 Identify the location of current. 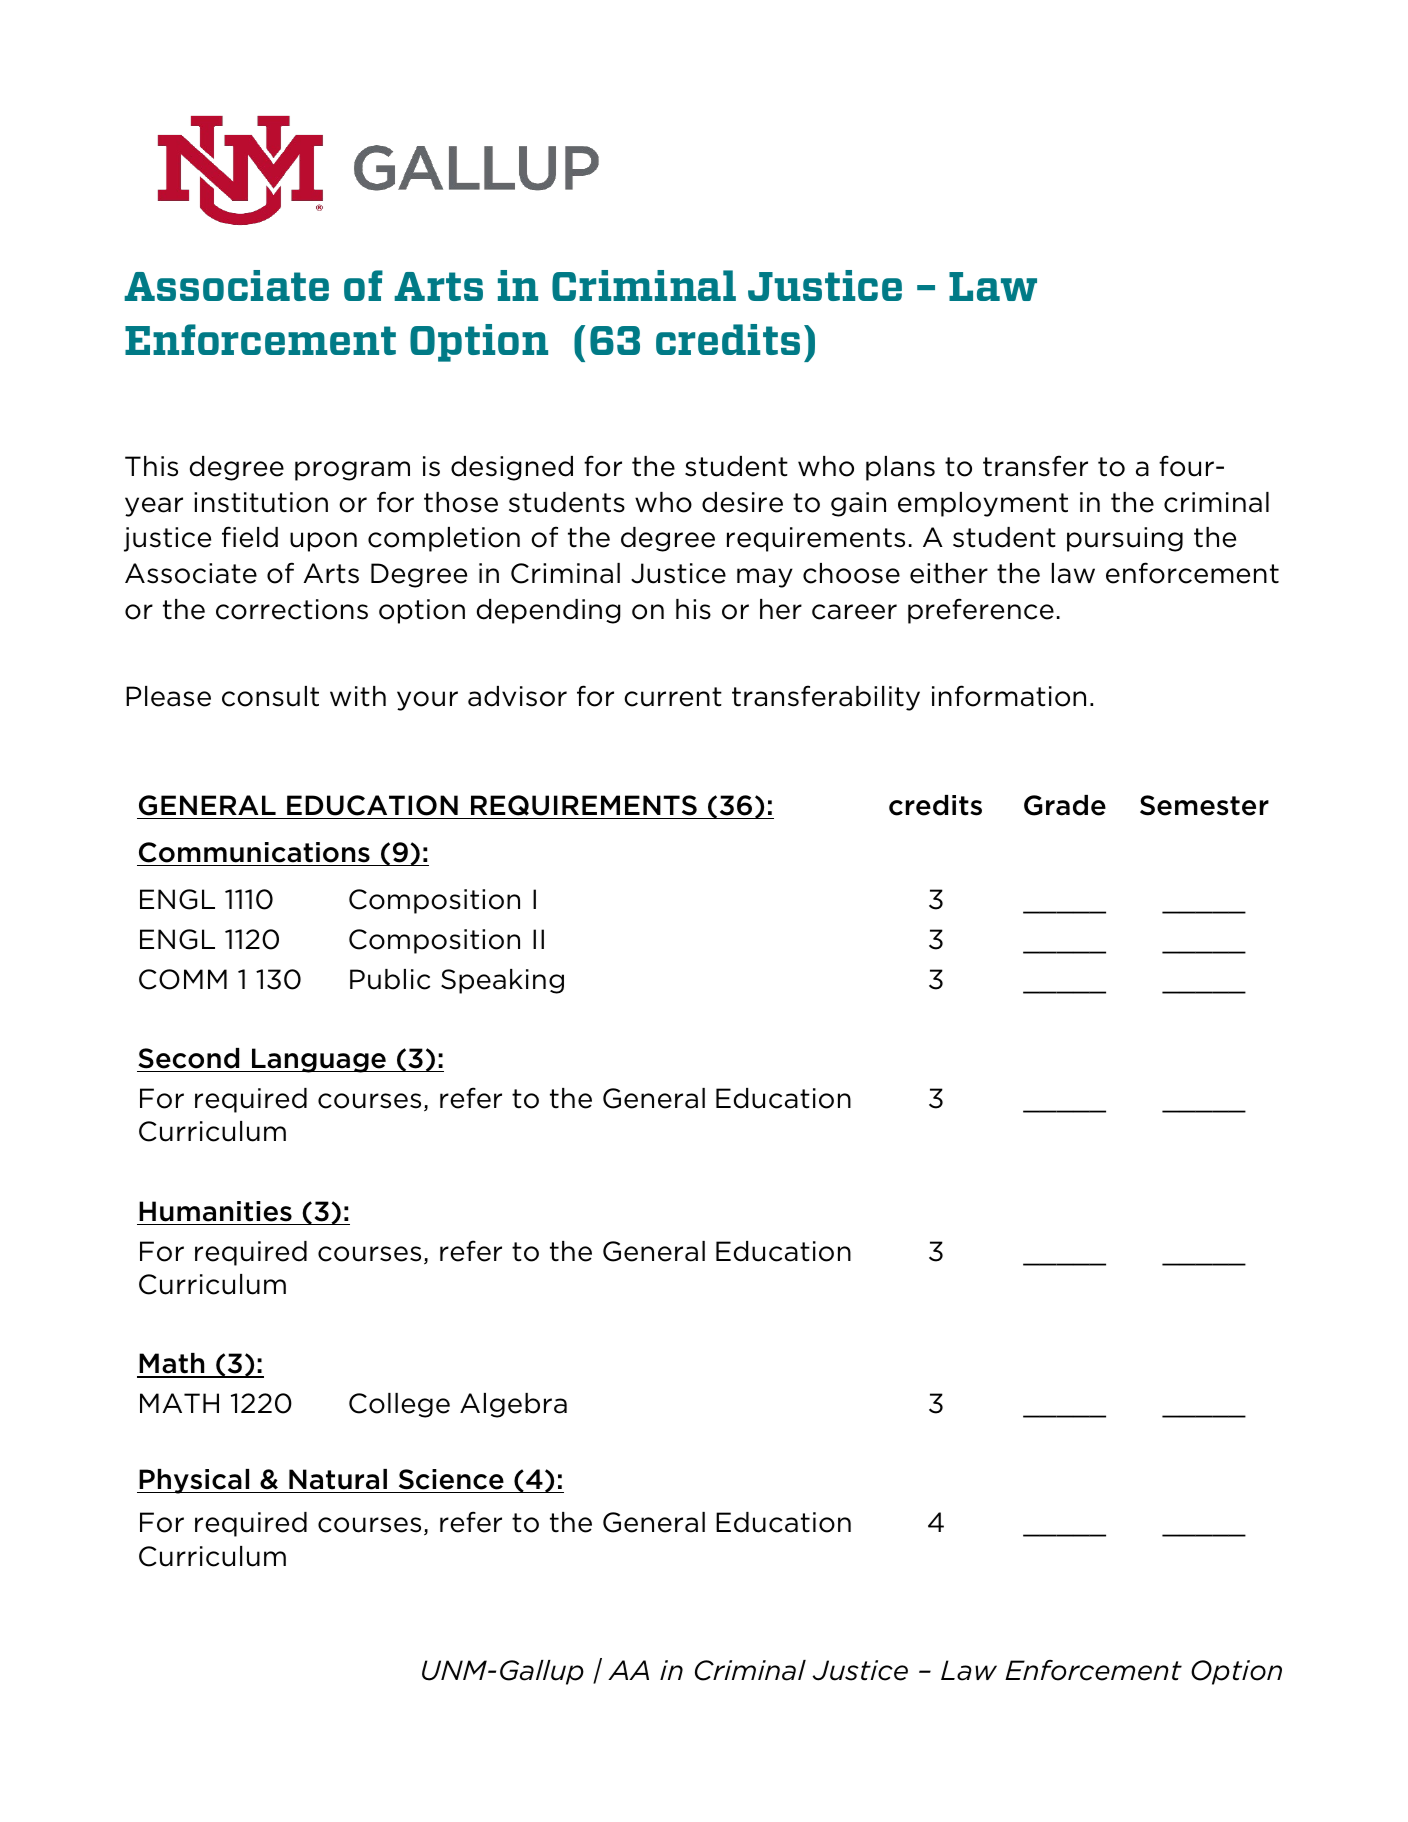
(673, 697).
